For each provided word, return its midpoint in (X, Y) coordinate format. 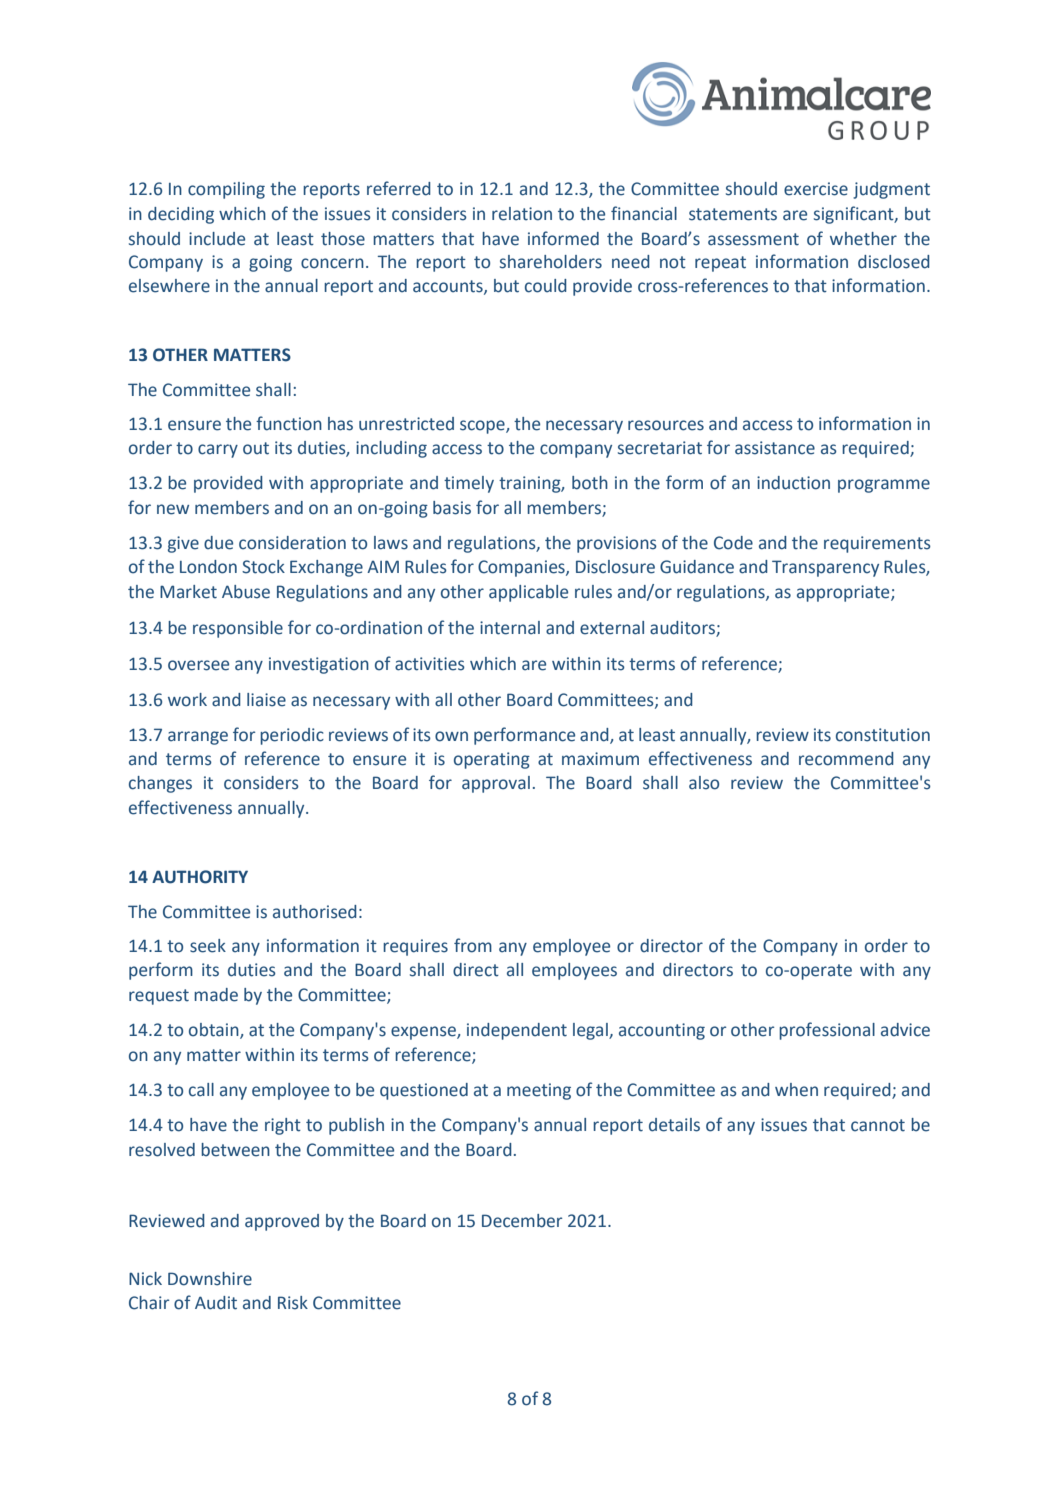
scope (483, 427)
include (217, 239)
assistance (775, 448)
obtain (215, 1031)
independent (517, 1031)
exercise (816, 189)
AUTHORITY (200, 877)
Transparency (825, 568)
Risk (293, 1303)
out (256, 448)
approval (496, 784)
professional (827, 1031)
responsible (238, 629)
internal (510, 628)
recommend (846, 759)
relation (522, 214)
